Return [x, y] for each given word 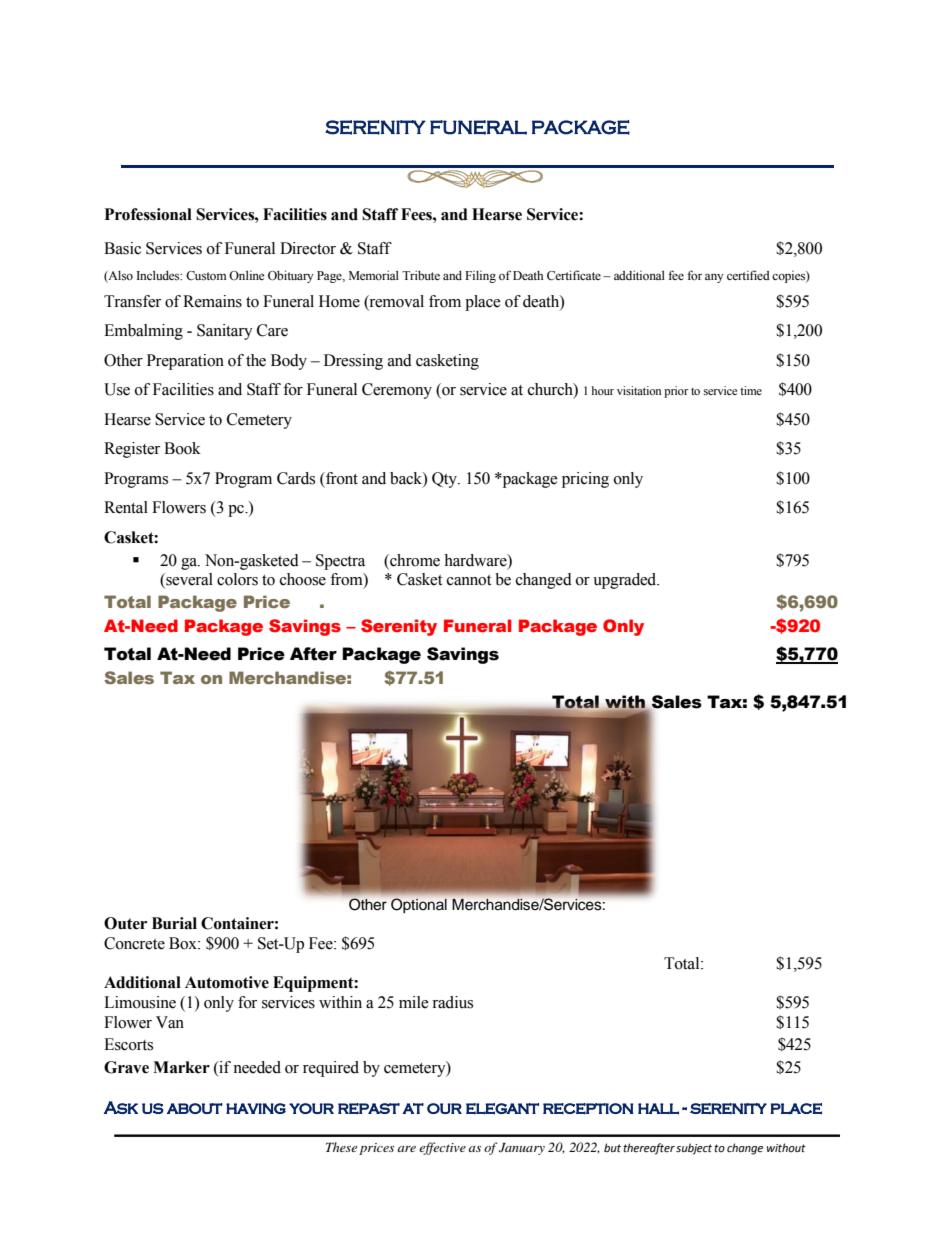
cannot [469, 580]
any [714, 278]
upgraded [626, 581]
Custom [206, 275]
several [188, 580]
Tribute [421, 275]
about [195, 1108]
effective [442, 1148]
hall [658, 1109]
